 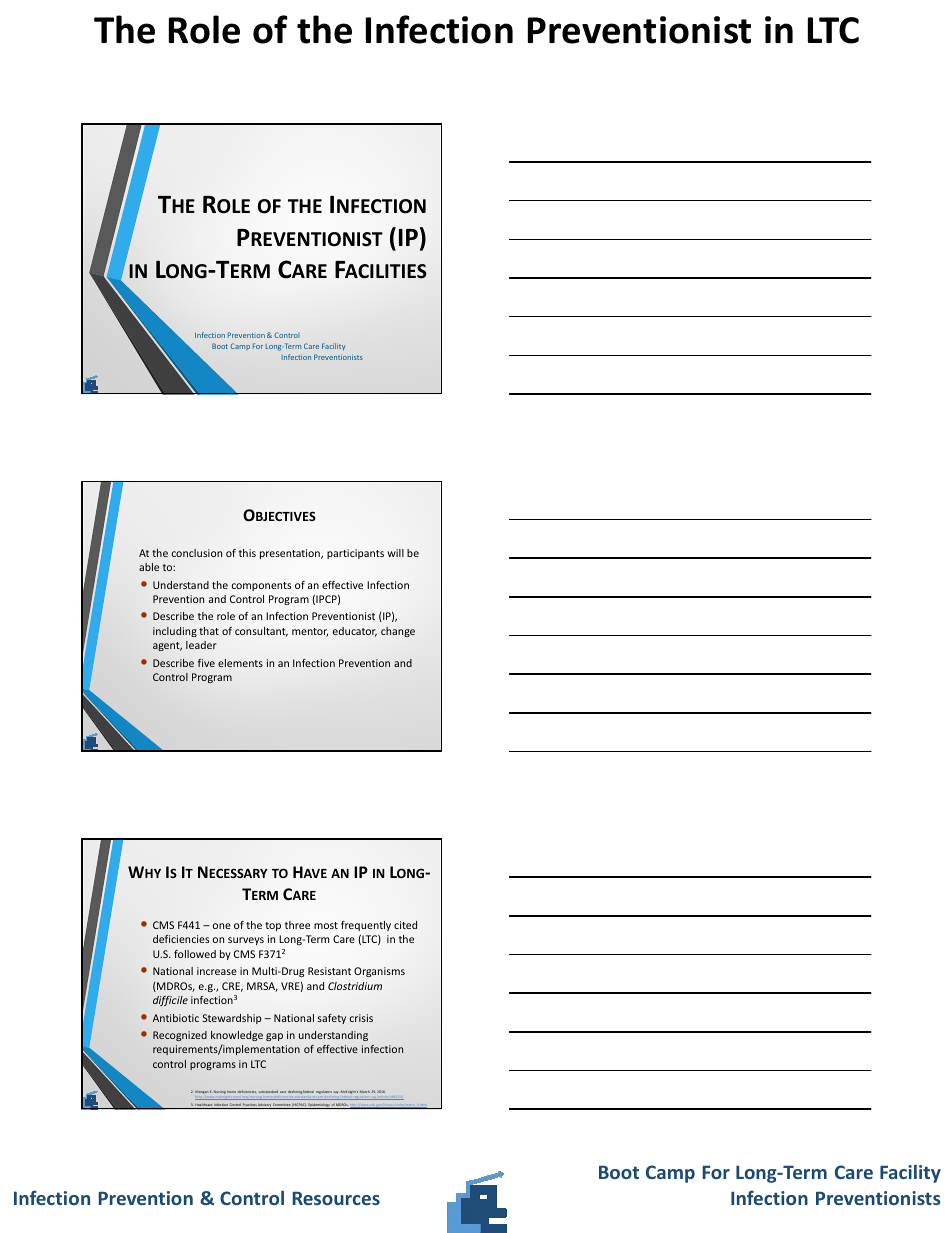 What do you see at coordinates (282, 1106) in the screenshot?
I see `Committee` at bounding box center [282, 1106].
